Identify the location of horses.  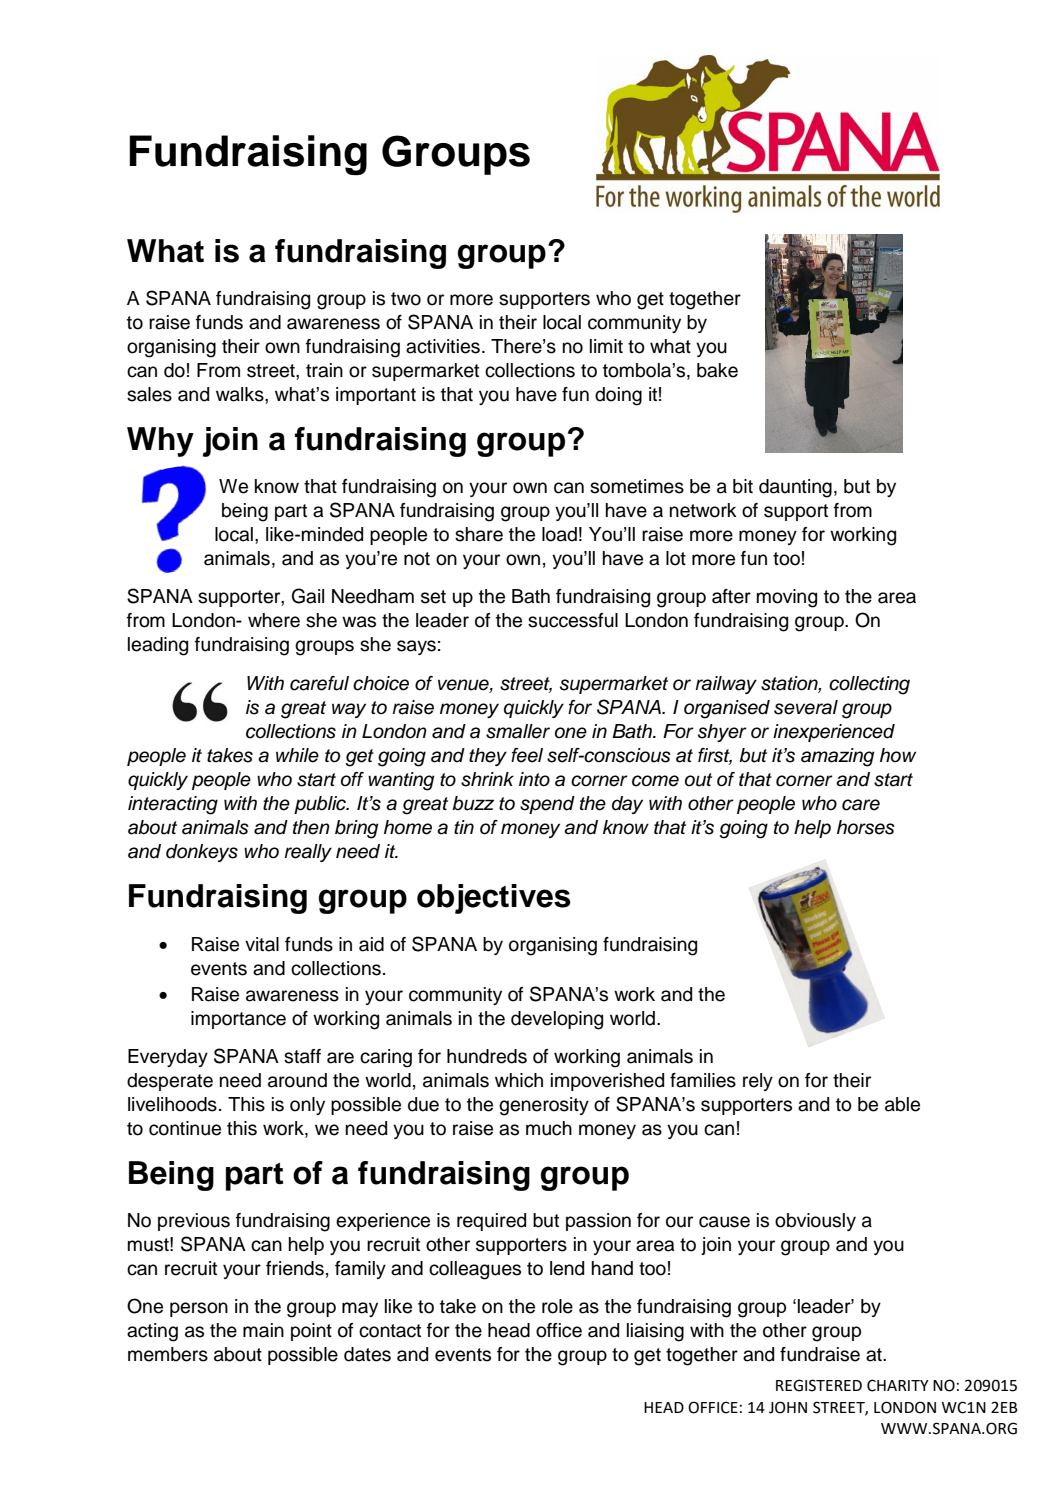
(866, 827).
